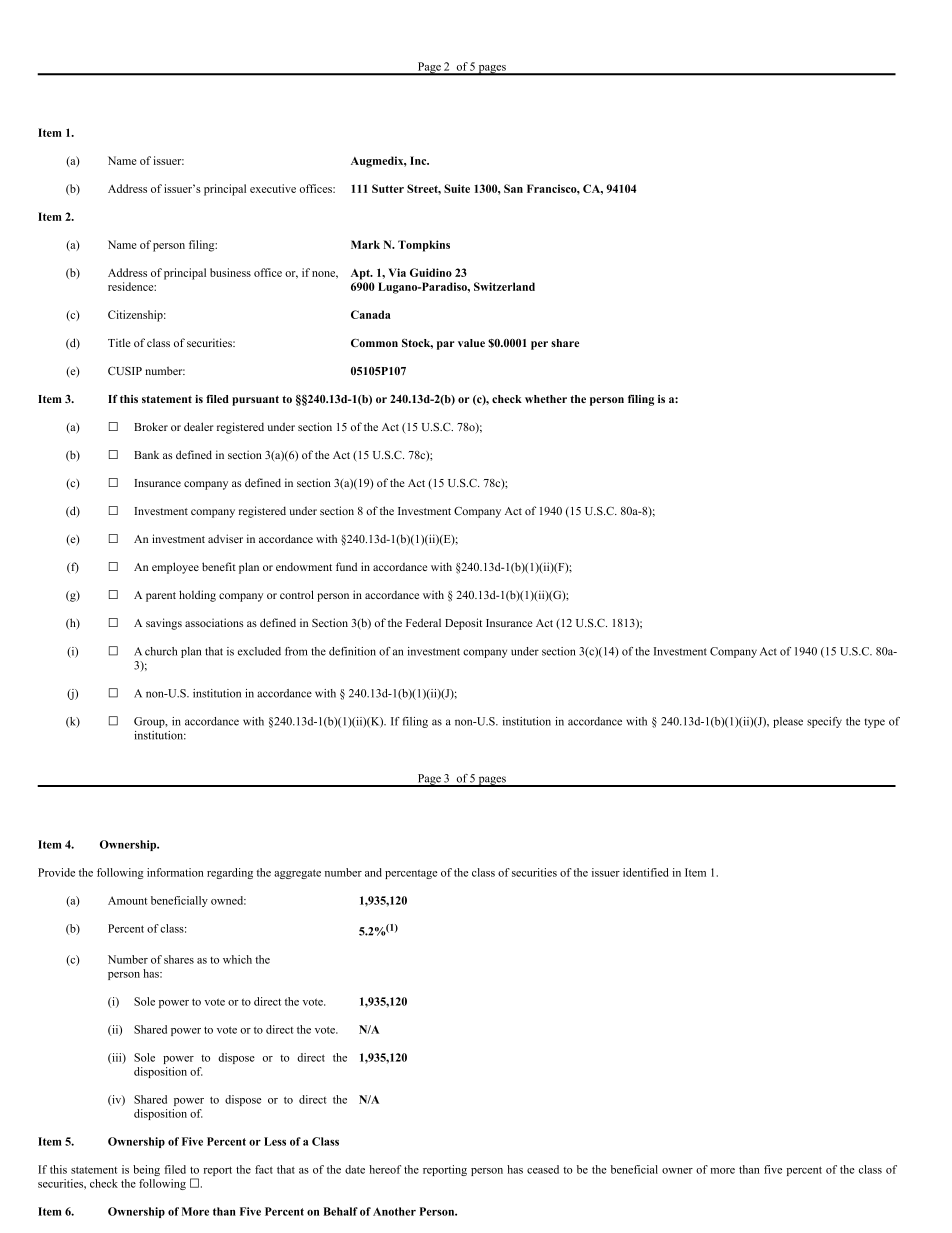 Image resolution: width=952 pixels, height=1233 pixels. Describe the element at coordinates (297, 874) in the document. I see `aggregate` at that location.
